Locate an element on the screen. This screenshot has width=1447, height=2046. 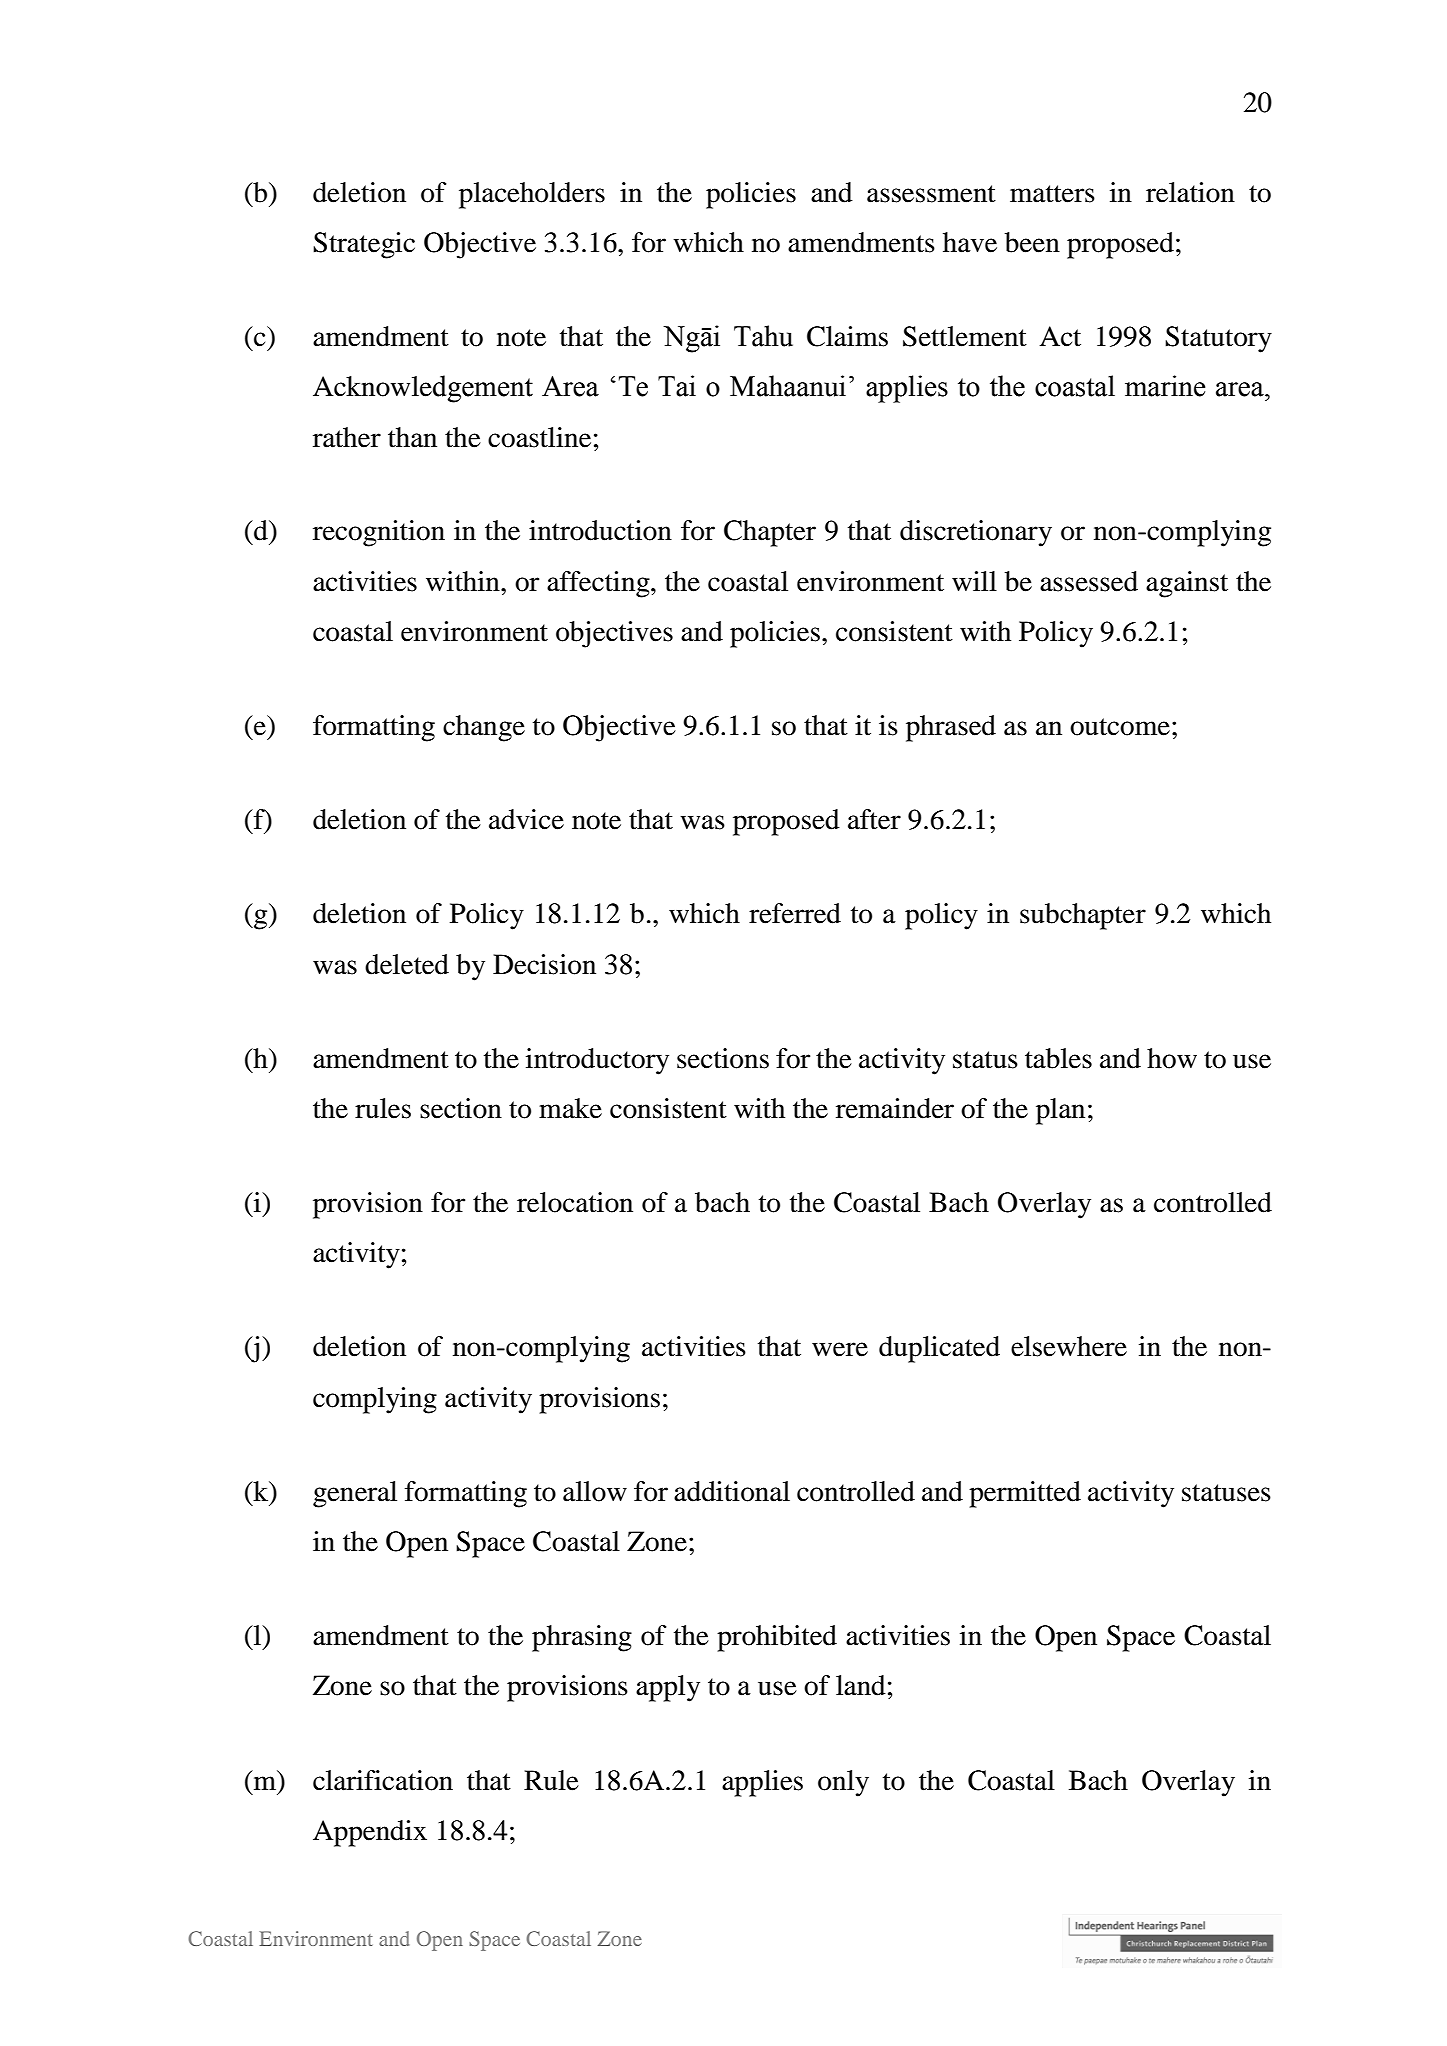
affecting is located at coordinates (599, 584).
